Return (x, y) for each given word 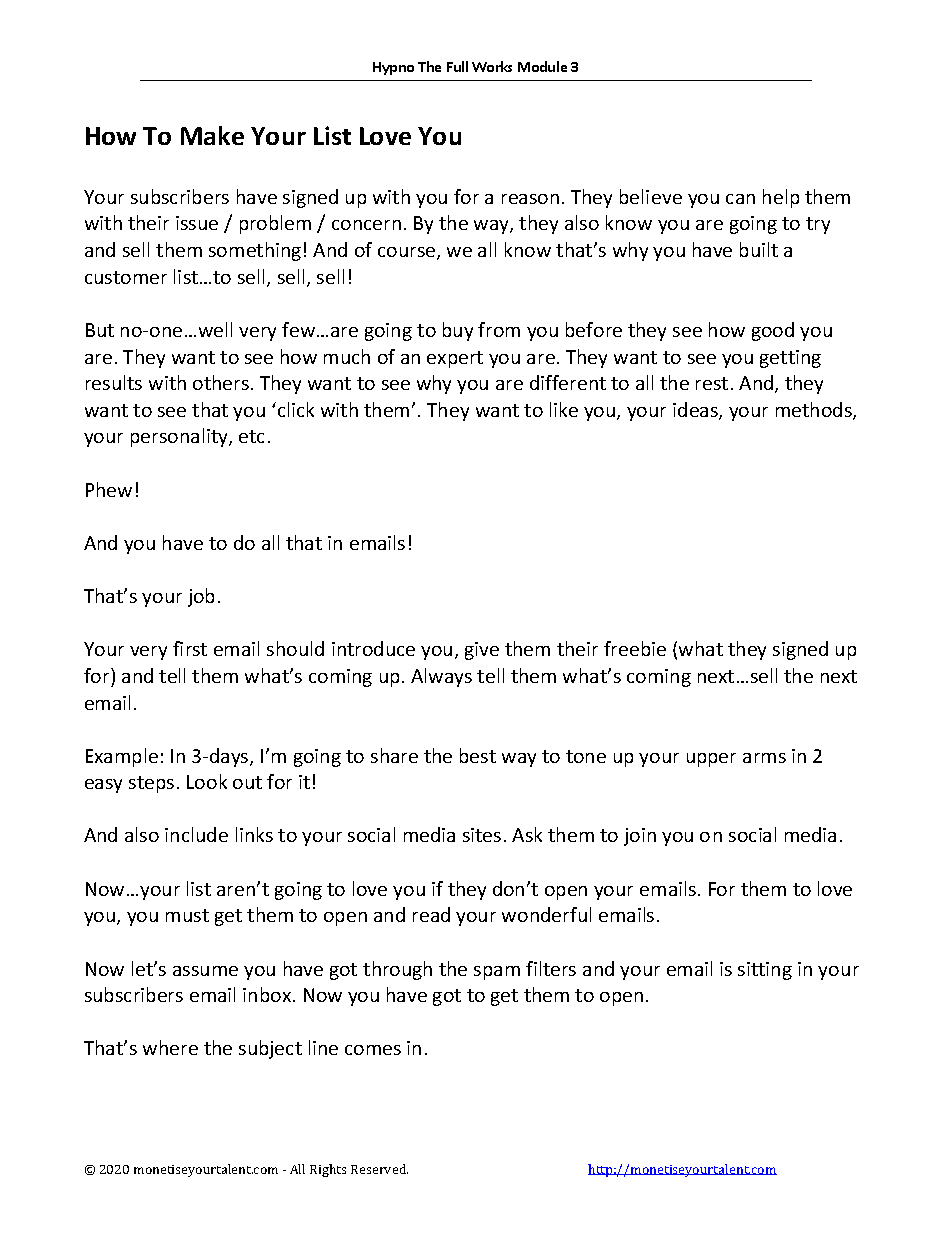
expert (455, 359)
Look (207, 781)
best (478, 755)
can (740, 199)
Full (457, 66)
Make (212, 135)
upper (711, 760)
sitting (765, 971)
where (170, 1047)
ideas (696, 411)
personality (180, 437)
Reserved (379, 1169)
